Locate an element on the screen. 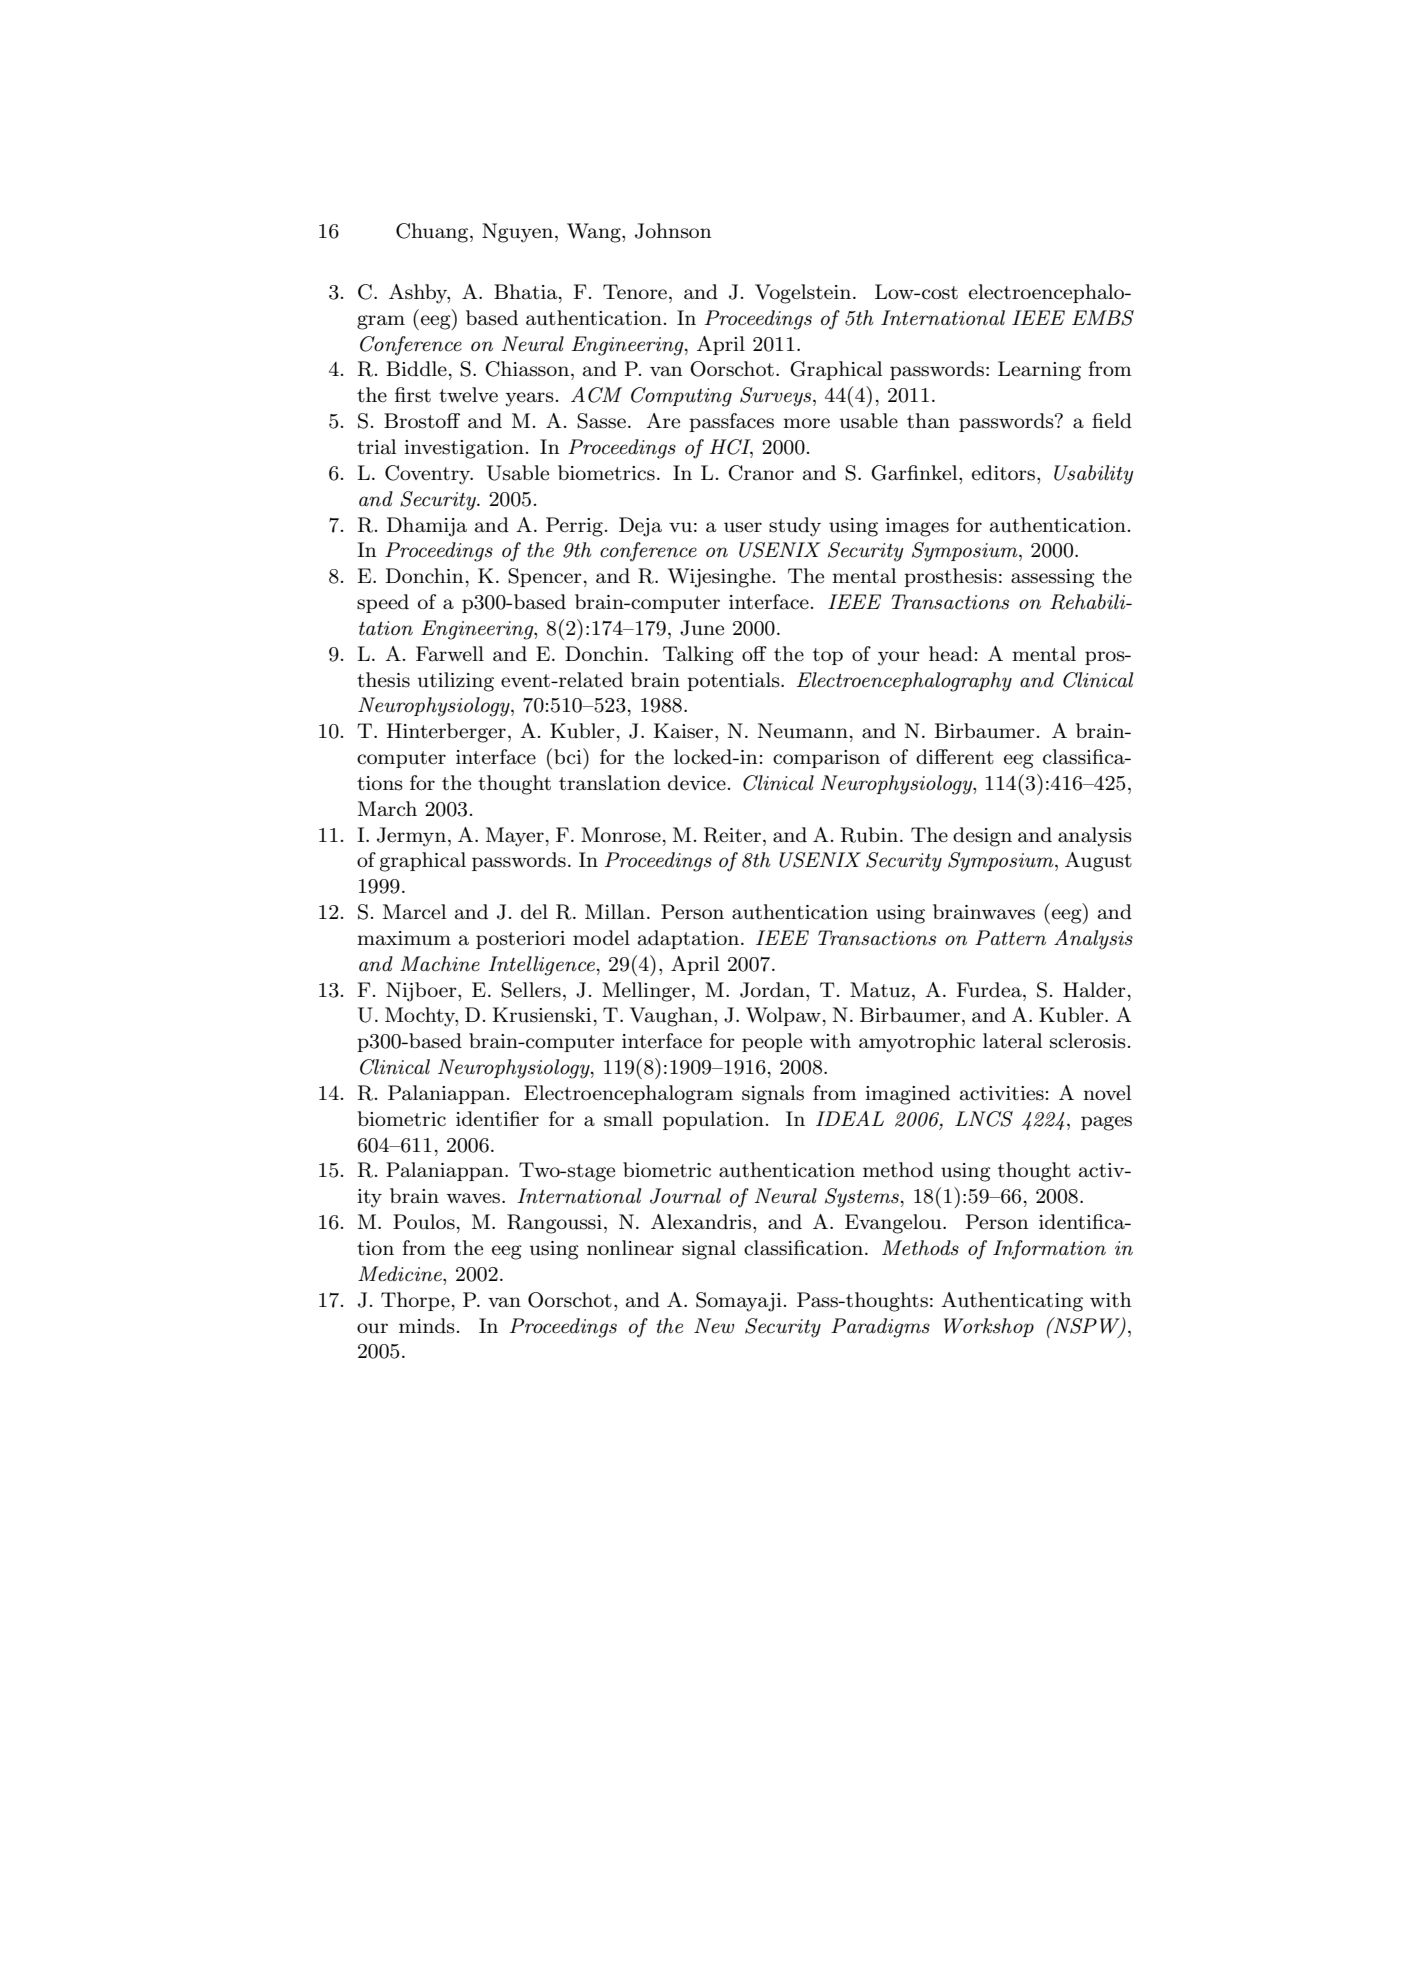 The height and width of the screenshot is (1985, 1403). user is located at coordinates (743, 527).
